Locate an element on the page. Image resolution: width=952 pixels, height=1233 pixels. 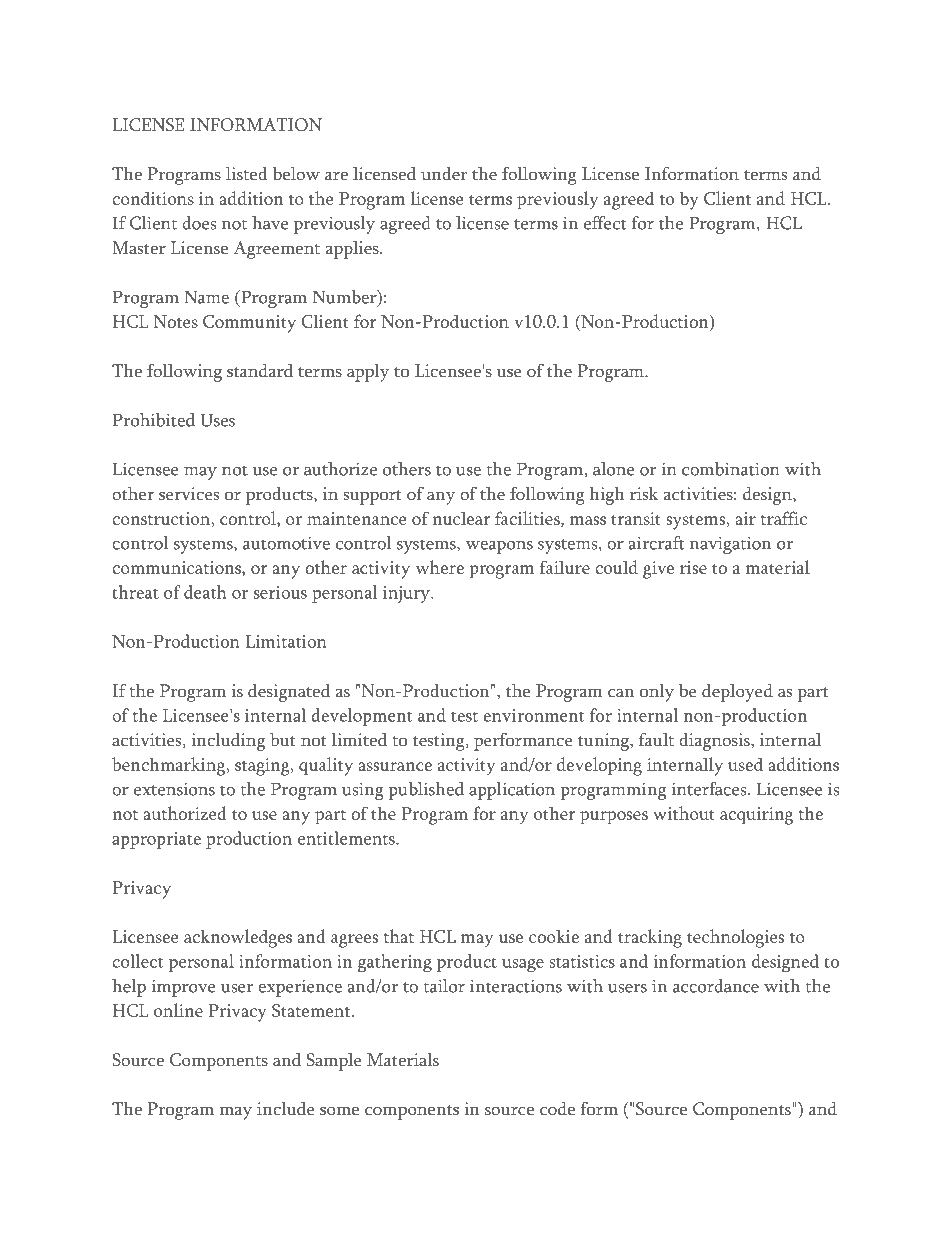
include is located at coordinates (285, 1109).
